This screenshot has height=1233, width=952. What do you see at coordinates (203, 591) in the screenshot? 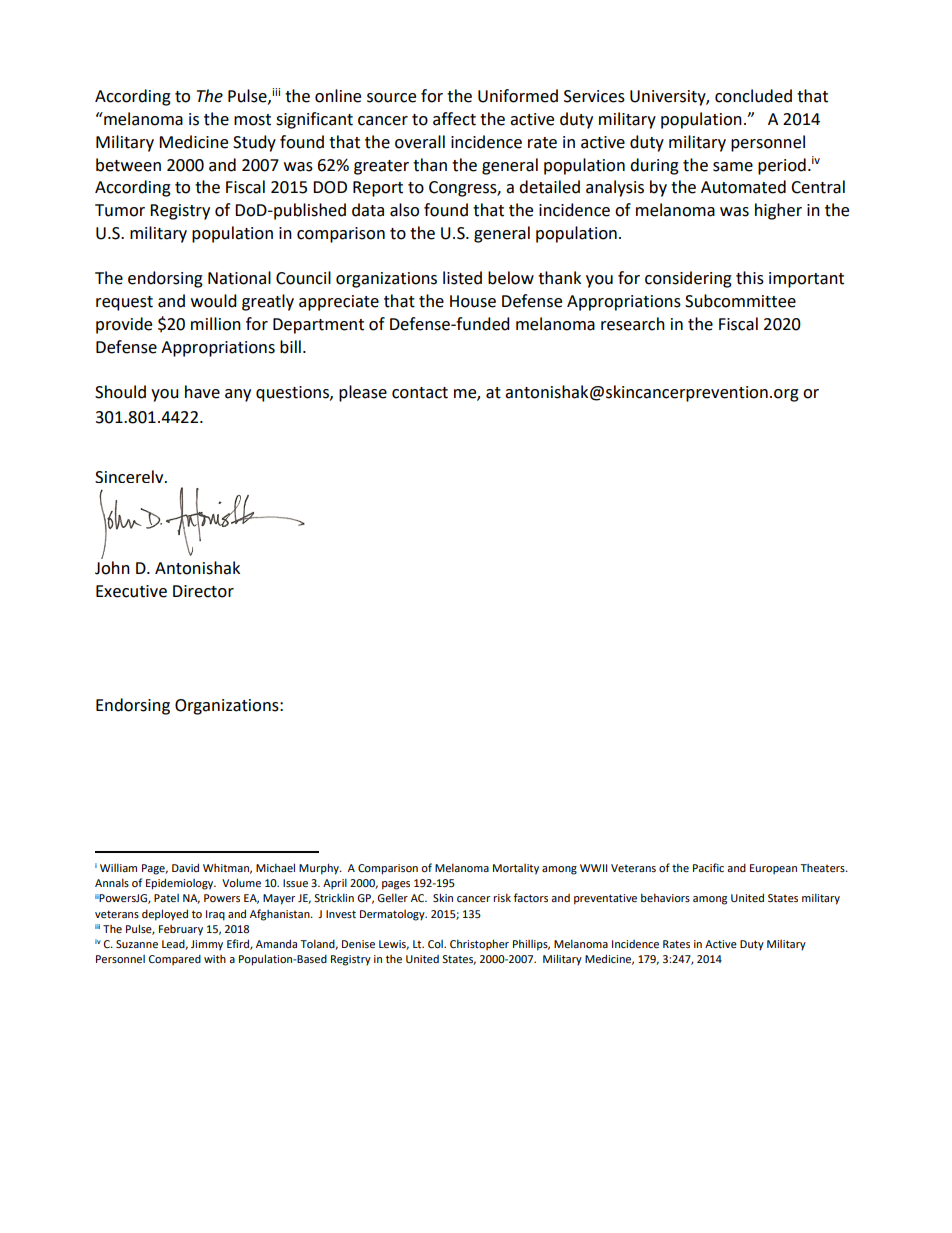
I see `Director` at bounding box center [203, 591].
